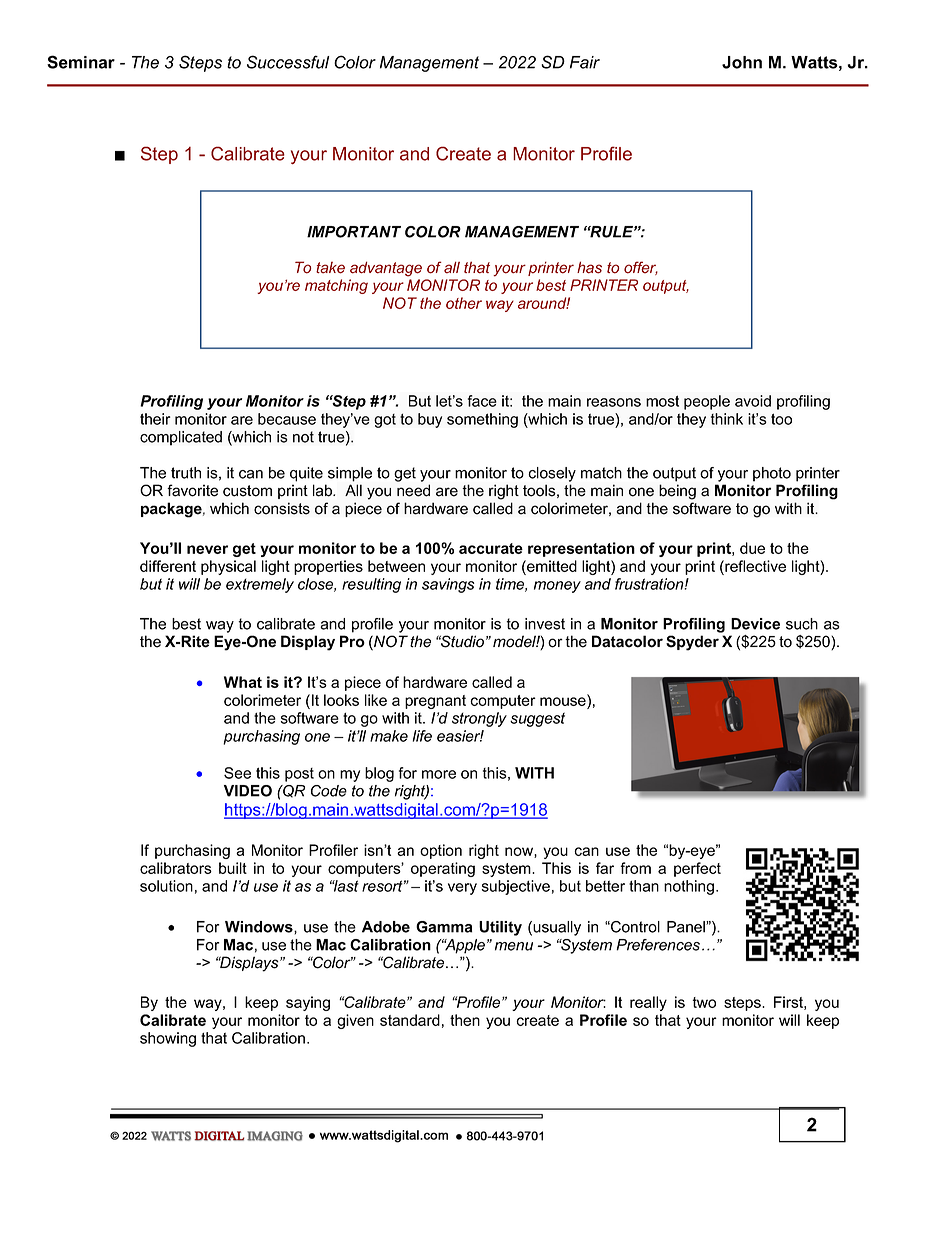 The height and width of the screenshot is (1233, 952). What do you see at coordinates (81, 62) in the screenshot?
I see `Seminar` at bounding box center [81, 62].
